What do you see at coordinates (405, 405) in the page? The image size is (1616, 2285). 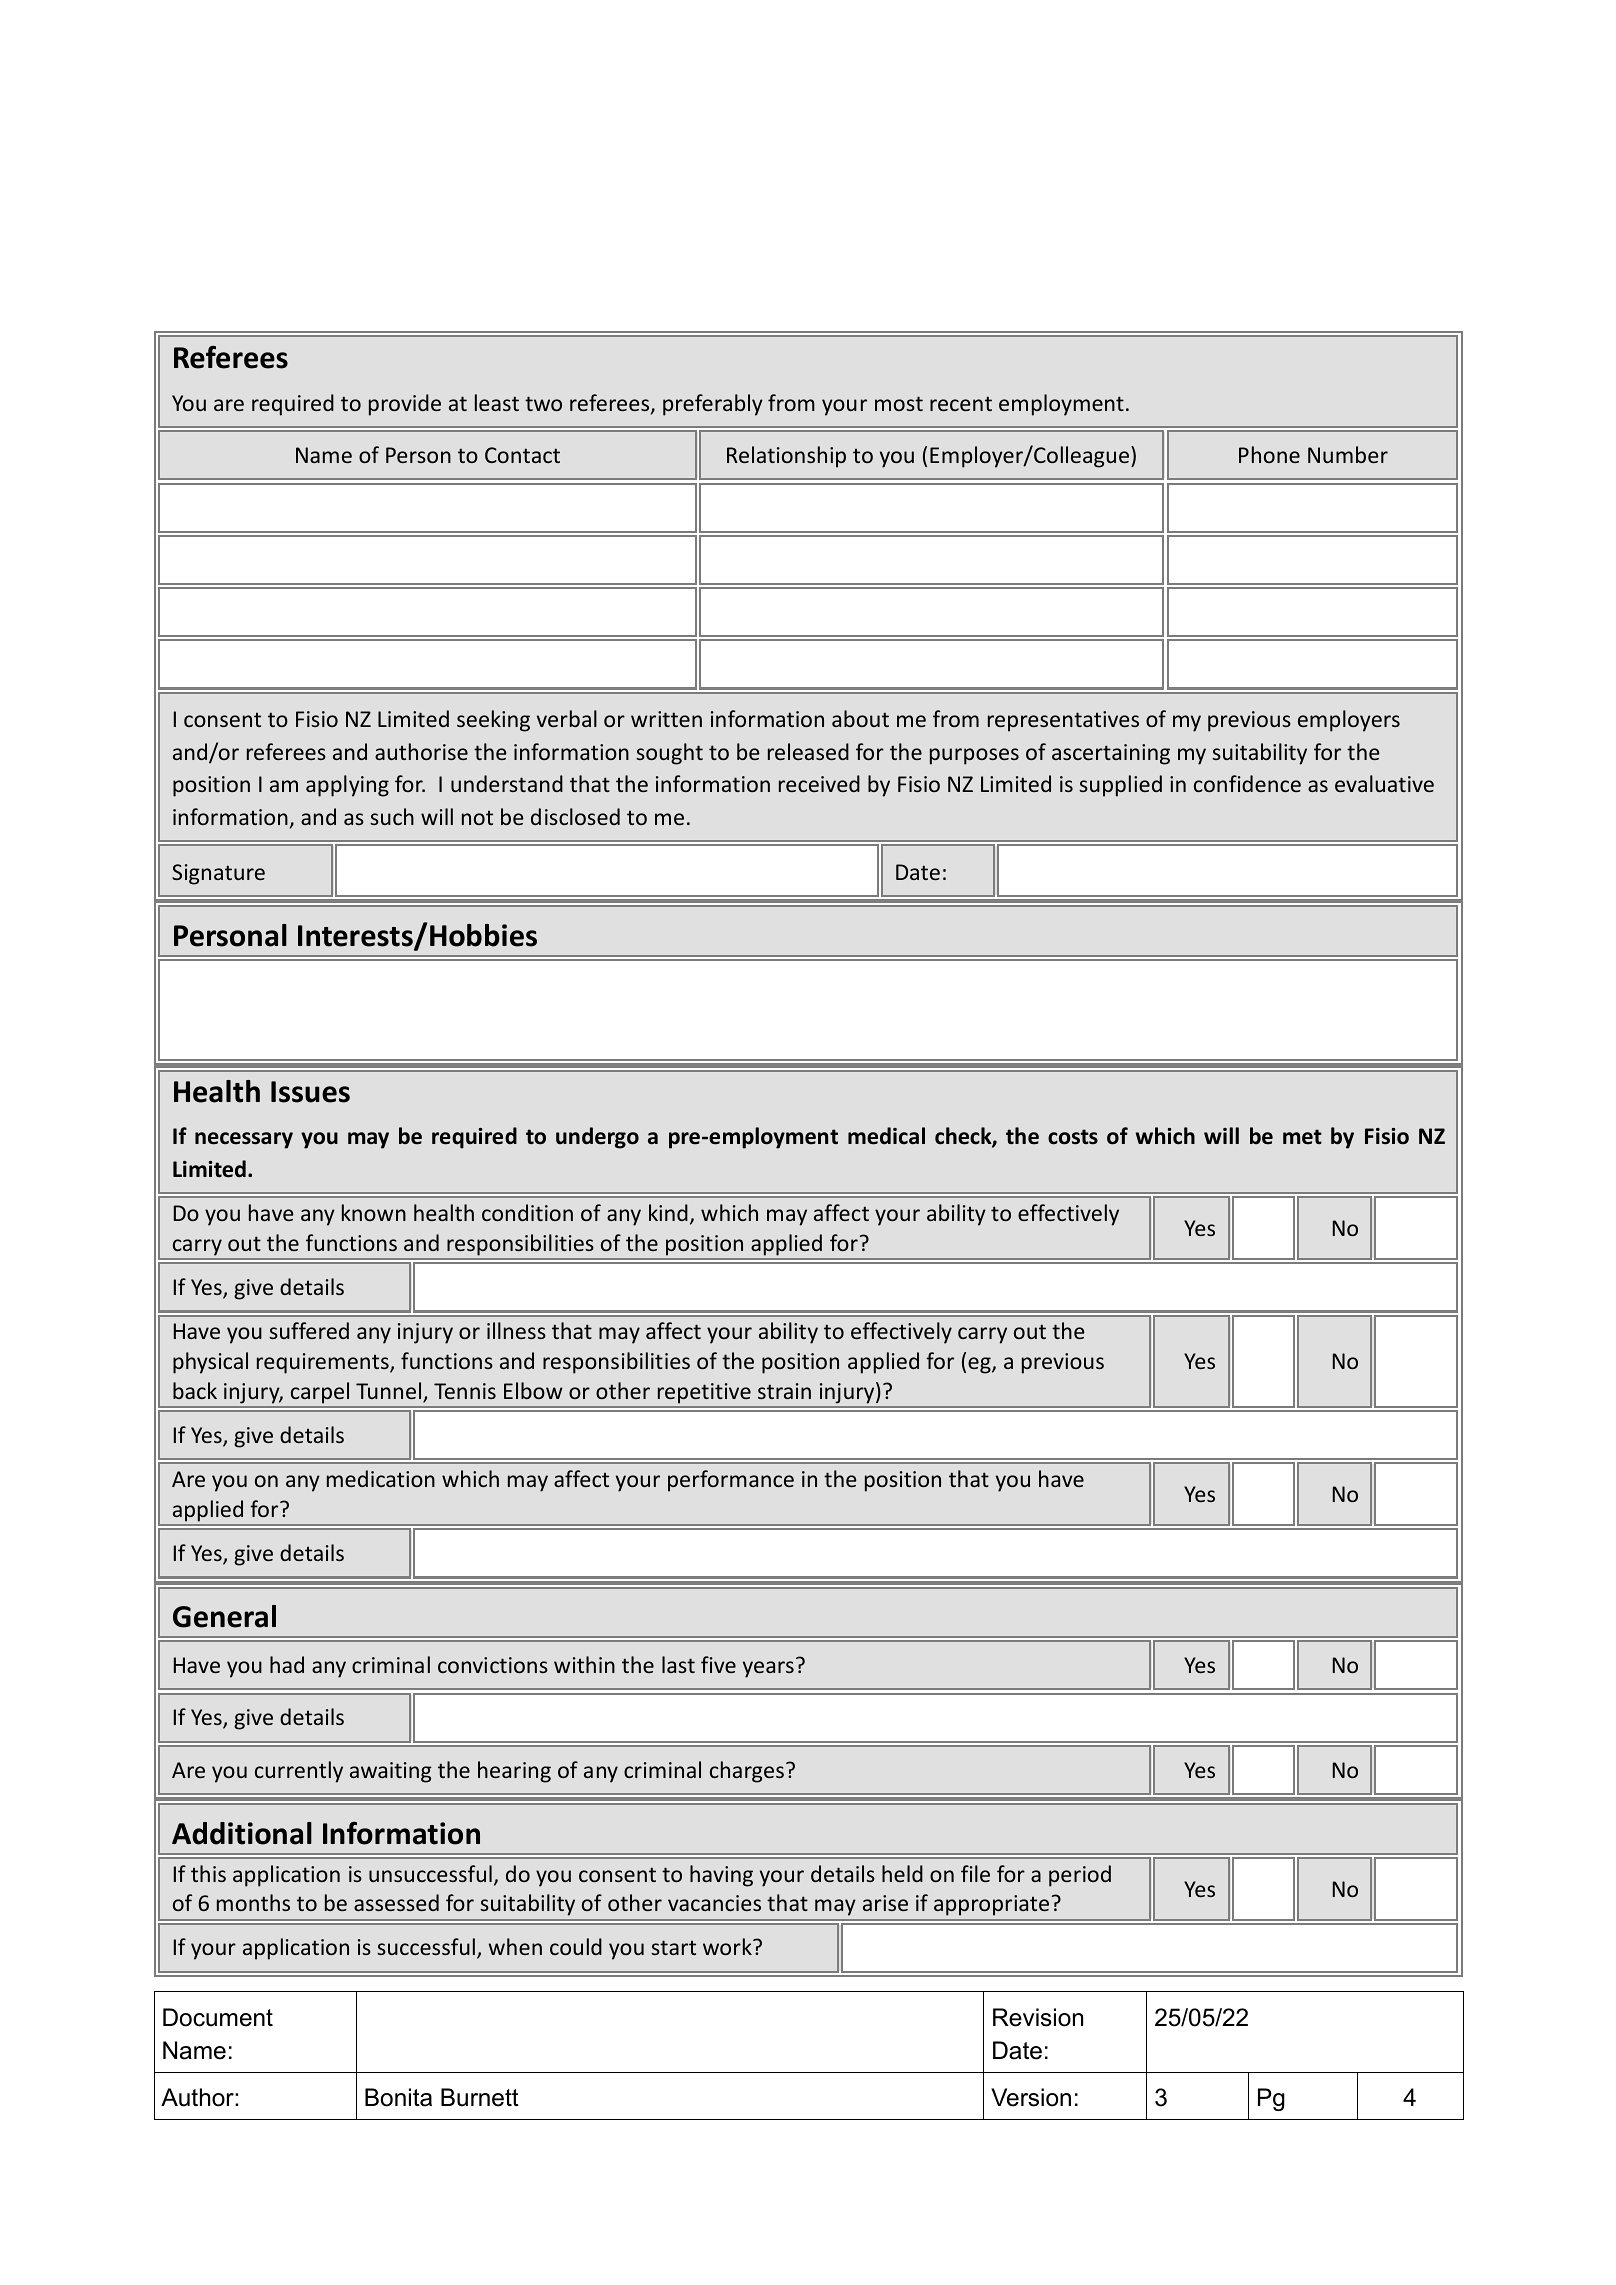 I see `provide` at bounding box center [405, 405].
